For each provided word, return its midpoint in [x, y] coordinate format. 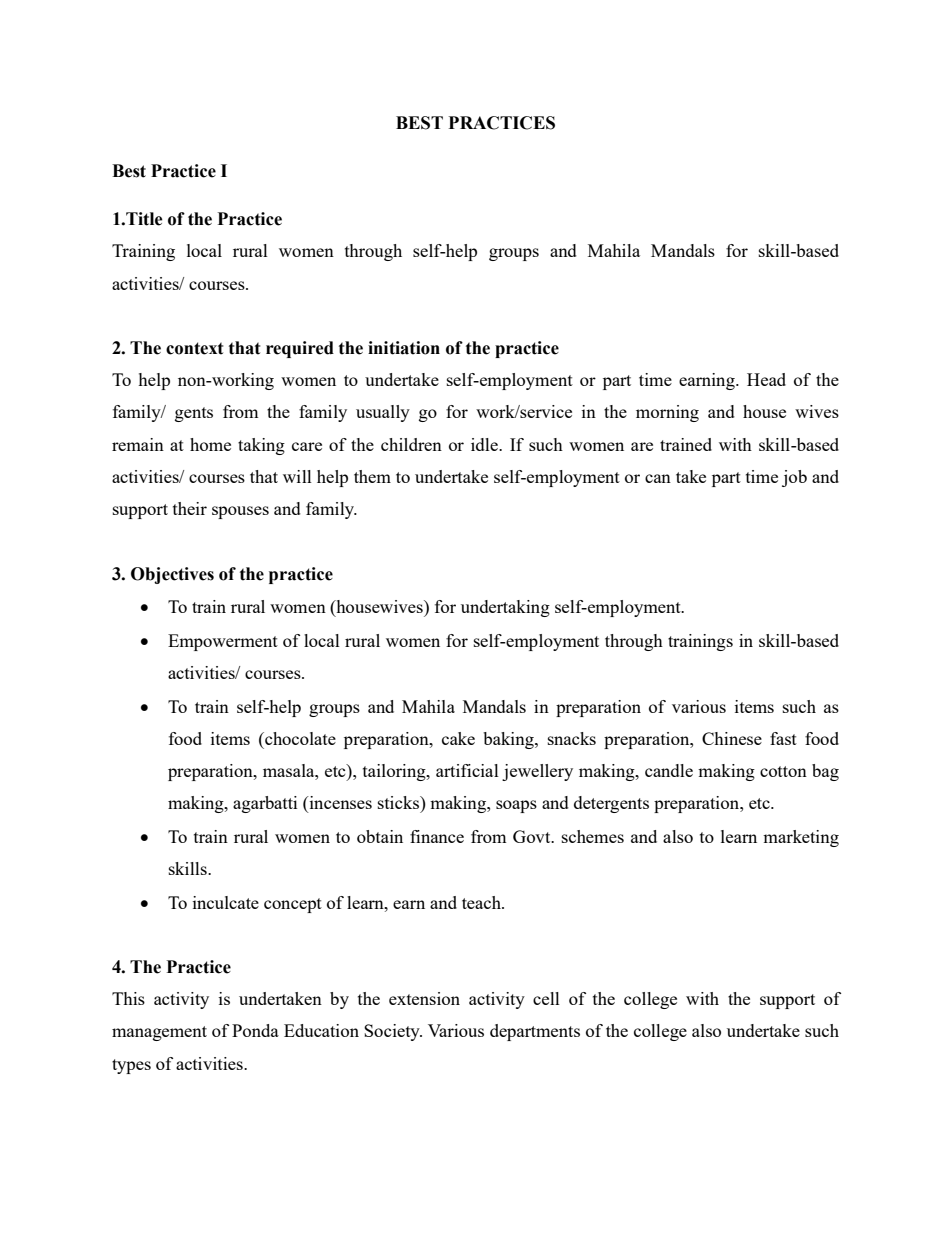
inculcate [226, 902]
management [159, 1033]
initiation [404, 348]
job [794, 478]
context [194, 348]
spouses [240, 512]
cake [458, 738]
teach [482, 902]
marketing [801, 838]
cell [546, 998]
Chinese [732, 738]
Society [393, 1032]
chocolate [299, 738]
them [372, 476]
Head [766, 379]
